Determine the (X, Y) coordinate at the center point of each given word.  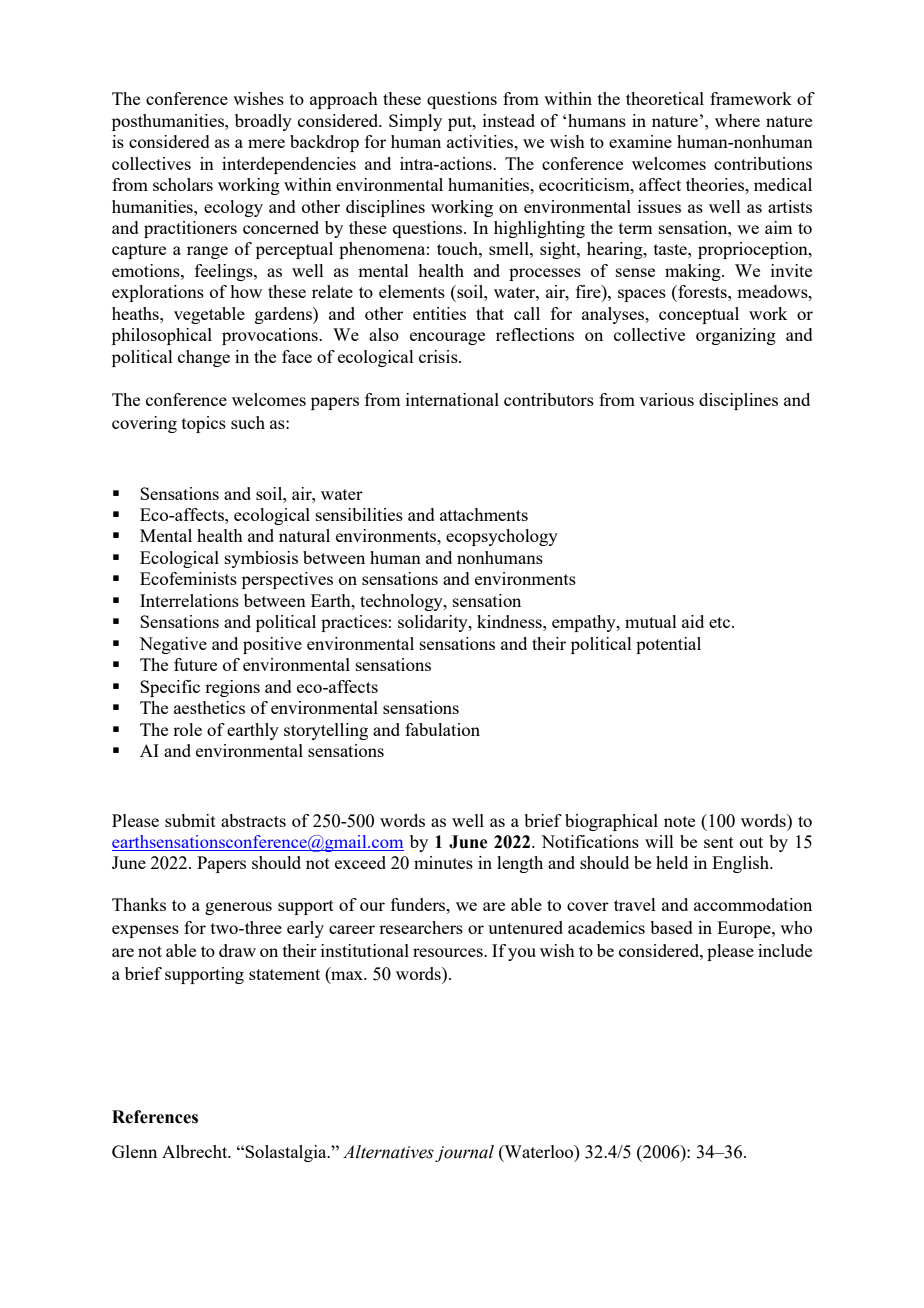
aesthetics (209, 707)
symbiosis (261, 559)
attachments (484, 514)
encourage (447, 338)
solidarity (434, 623)
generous (238, 908)
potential (668, 645)
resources (449, 952)
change (204, 358)
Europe (745, 929)
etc (721, 622)
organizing (736, 336)
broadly (263, 122)
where (737, 120)
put (461, 123)
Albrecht (196, 1151)
